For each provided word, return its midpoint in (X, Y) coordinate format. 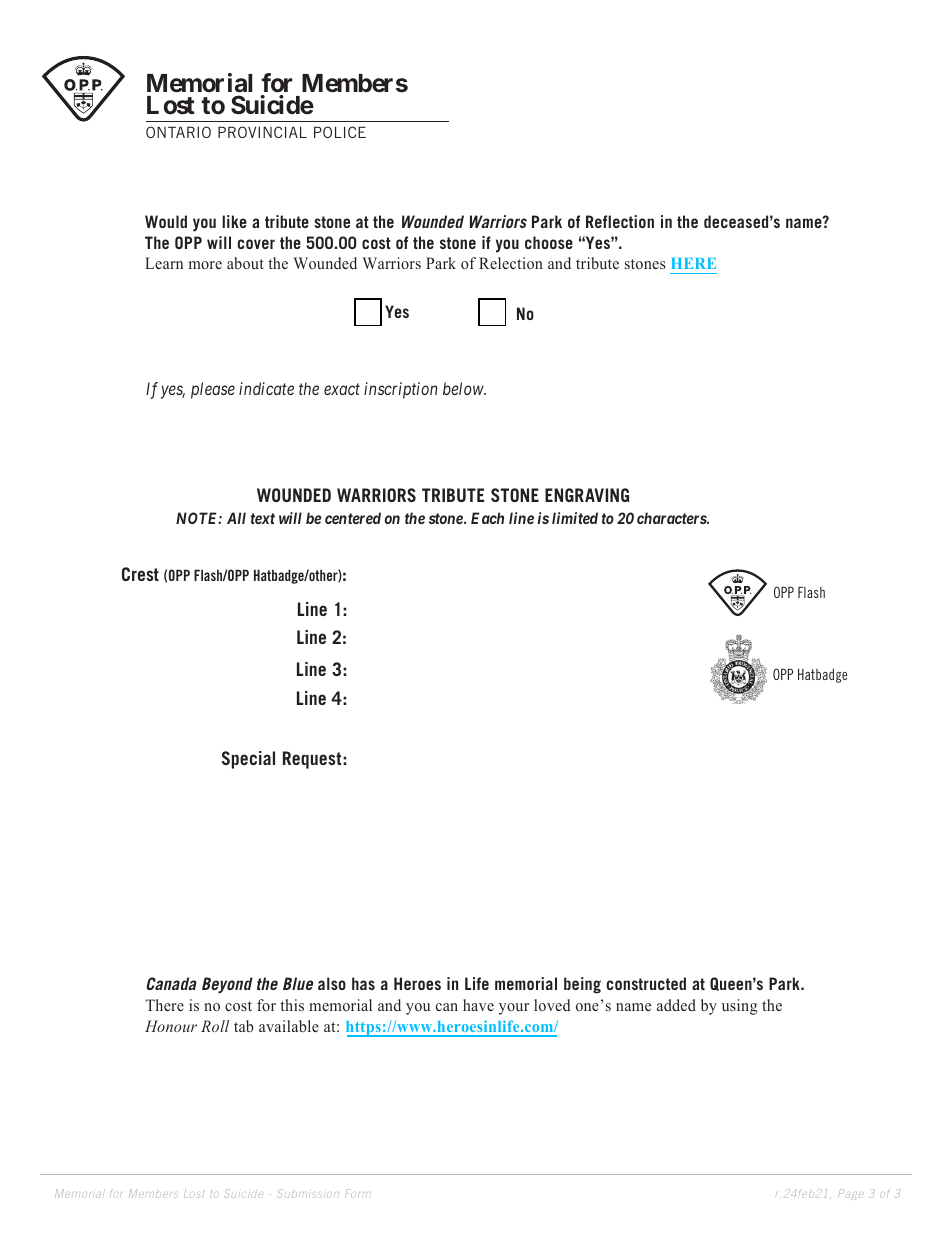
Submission (308, 1193)
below (464, 388)
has (363, 983)
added (676, 1005)
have (478, 1005)
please (213, 390)
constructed (646, 983)
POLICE (340, 132)
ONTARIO (178, 132)
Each (487, 518)
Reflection (620, 221)
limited (575, 518)
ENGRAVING (587, 495)
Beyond (227, 985)
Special (248, 760)
